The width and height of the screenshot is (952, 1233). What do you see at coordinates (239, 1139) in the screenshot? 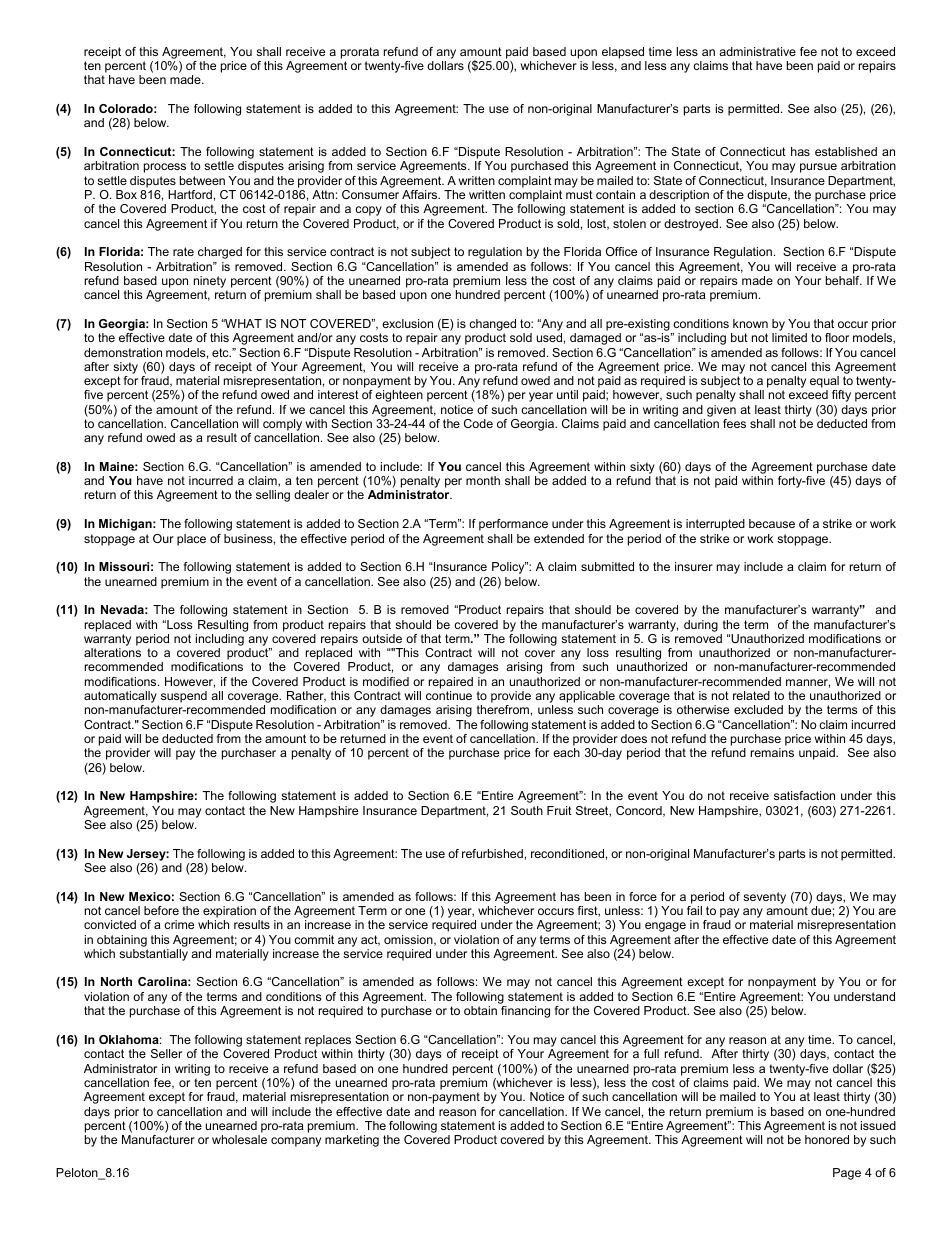
I see `wholesale` at bounding box center [239, 1139].
